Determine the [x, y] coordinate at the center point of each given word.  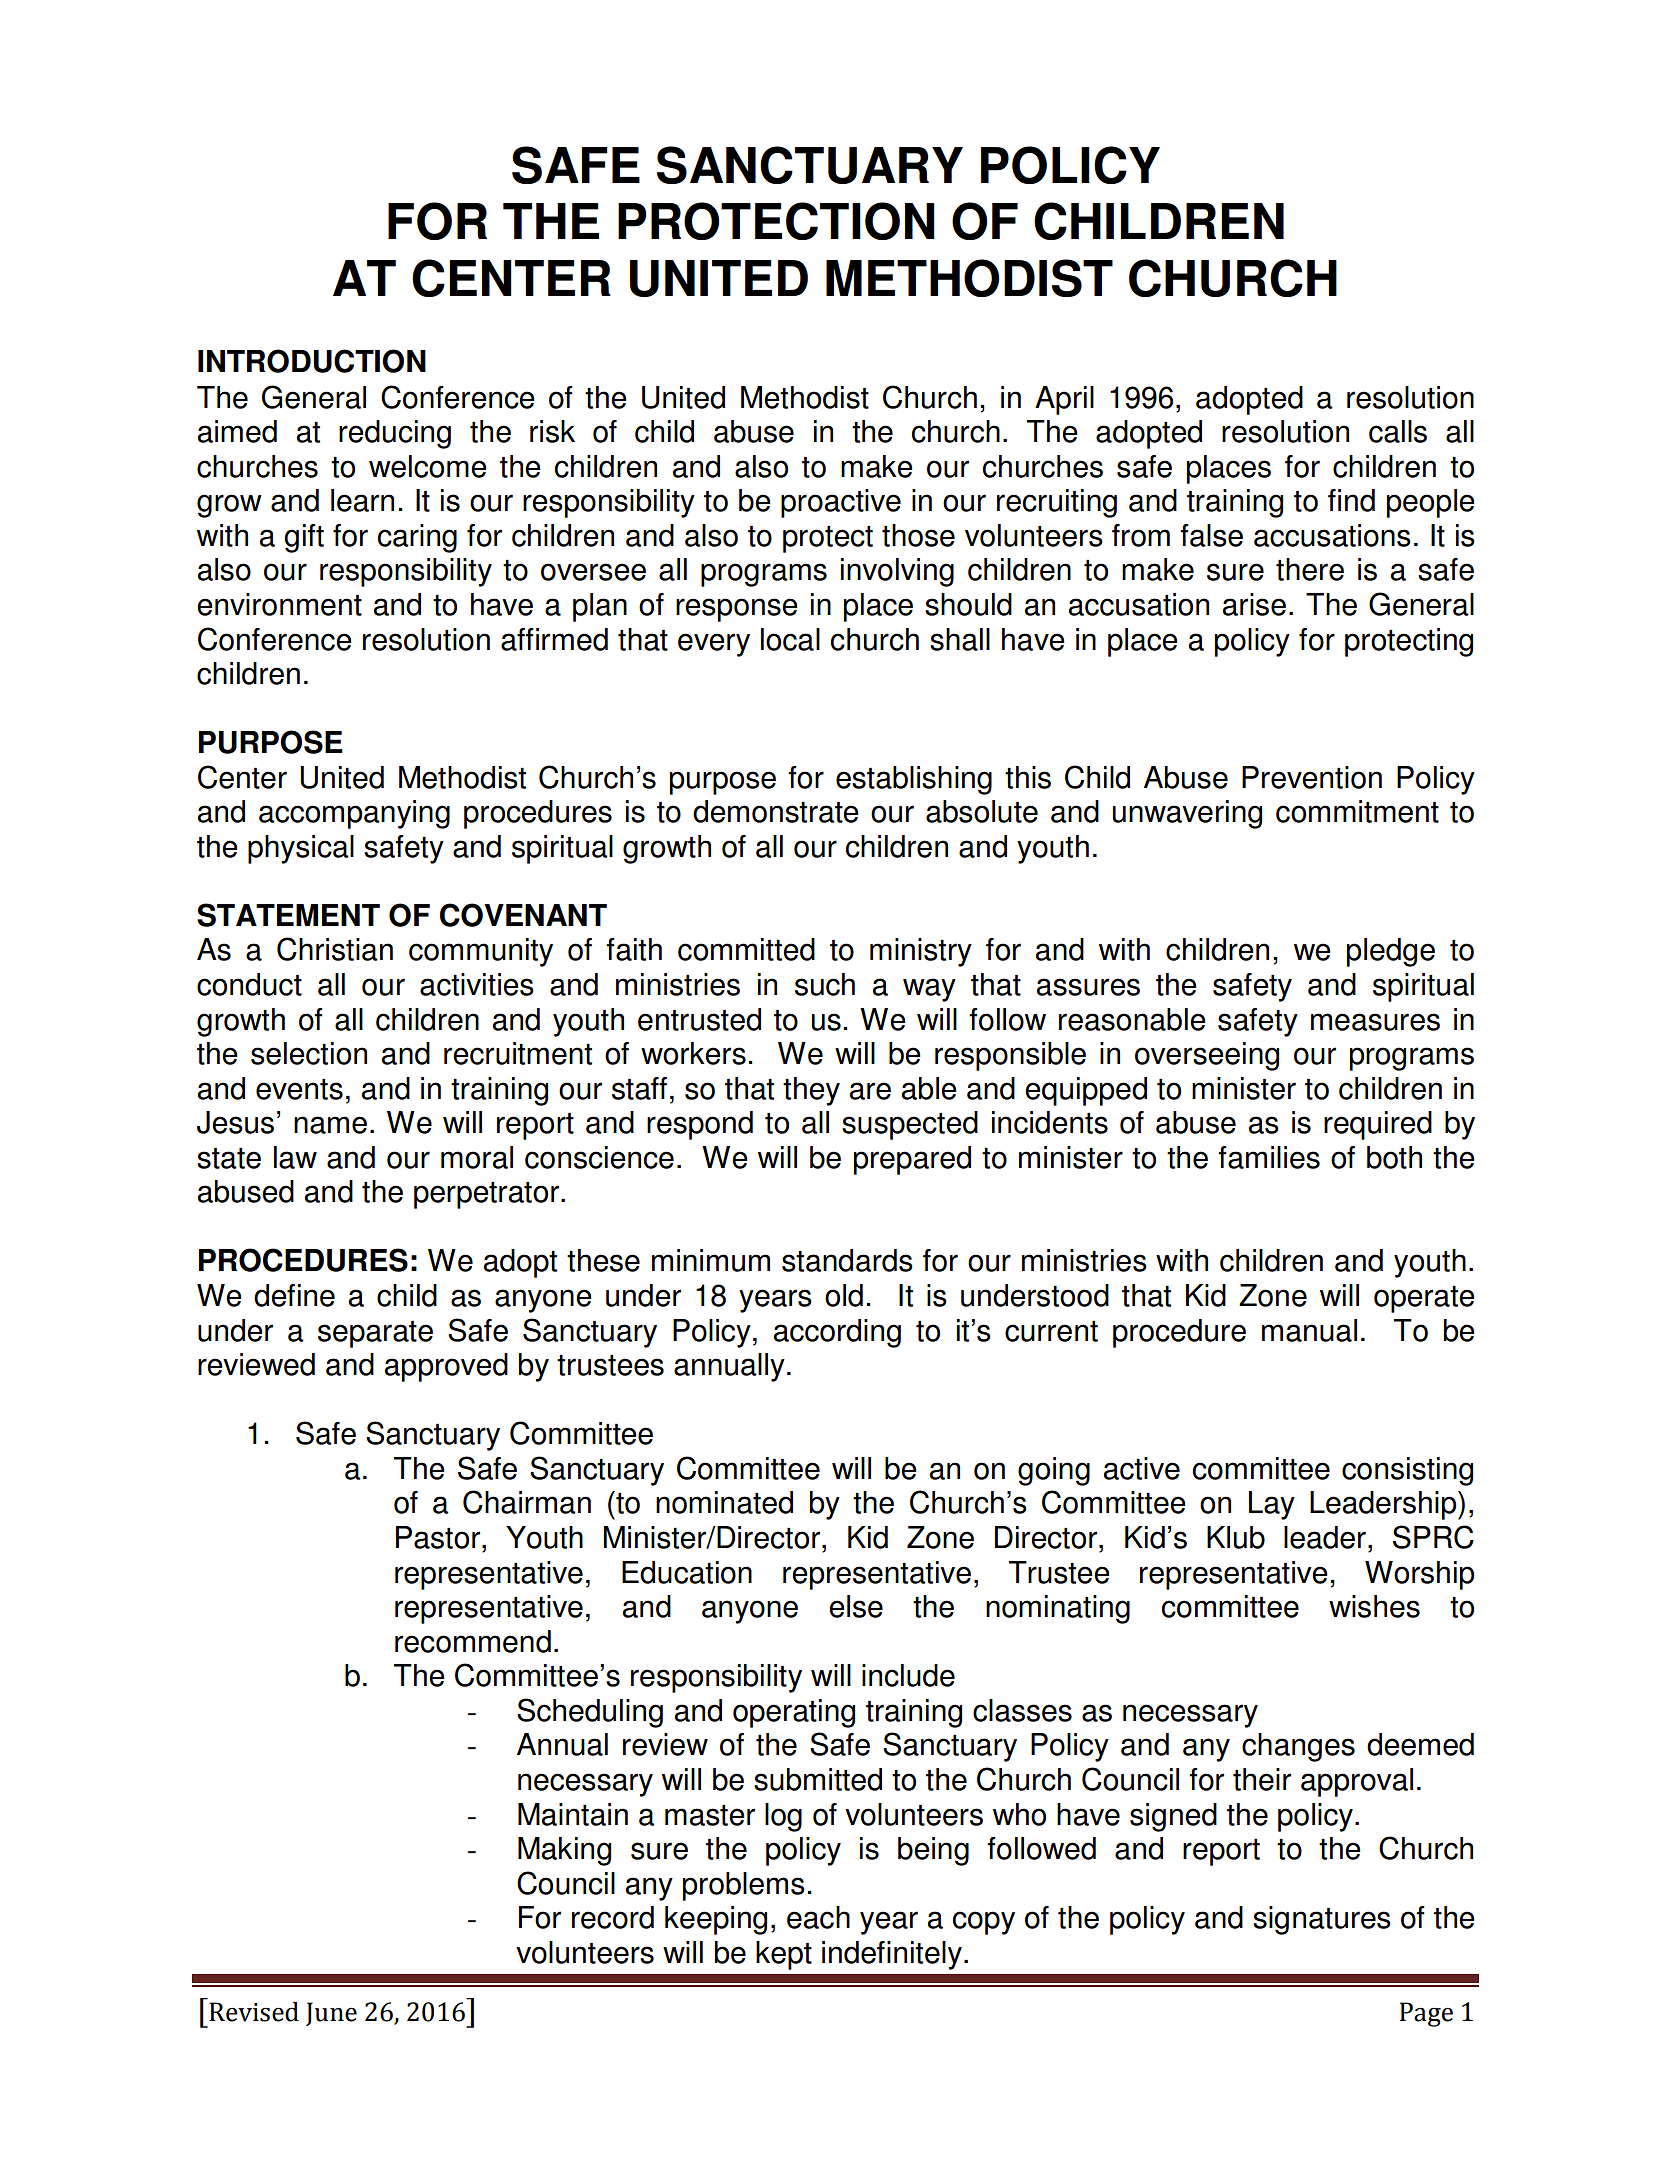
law [295, 1157]
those [918, 535]
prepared [912, 1160]
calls [1398, 431]
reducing [395, 434]
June [331, 2014]
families [1269, 1157]
